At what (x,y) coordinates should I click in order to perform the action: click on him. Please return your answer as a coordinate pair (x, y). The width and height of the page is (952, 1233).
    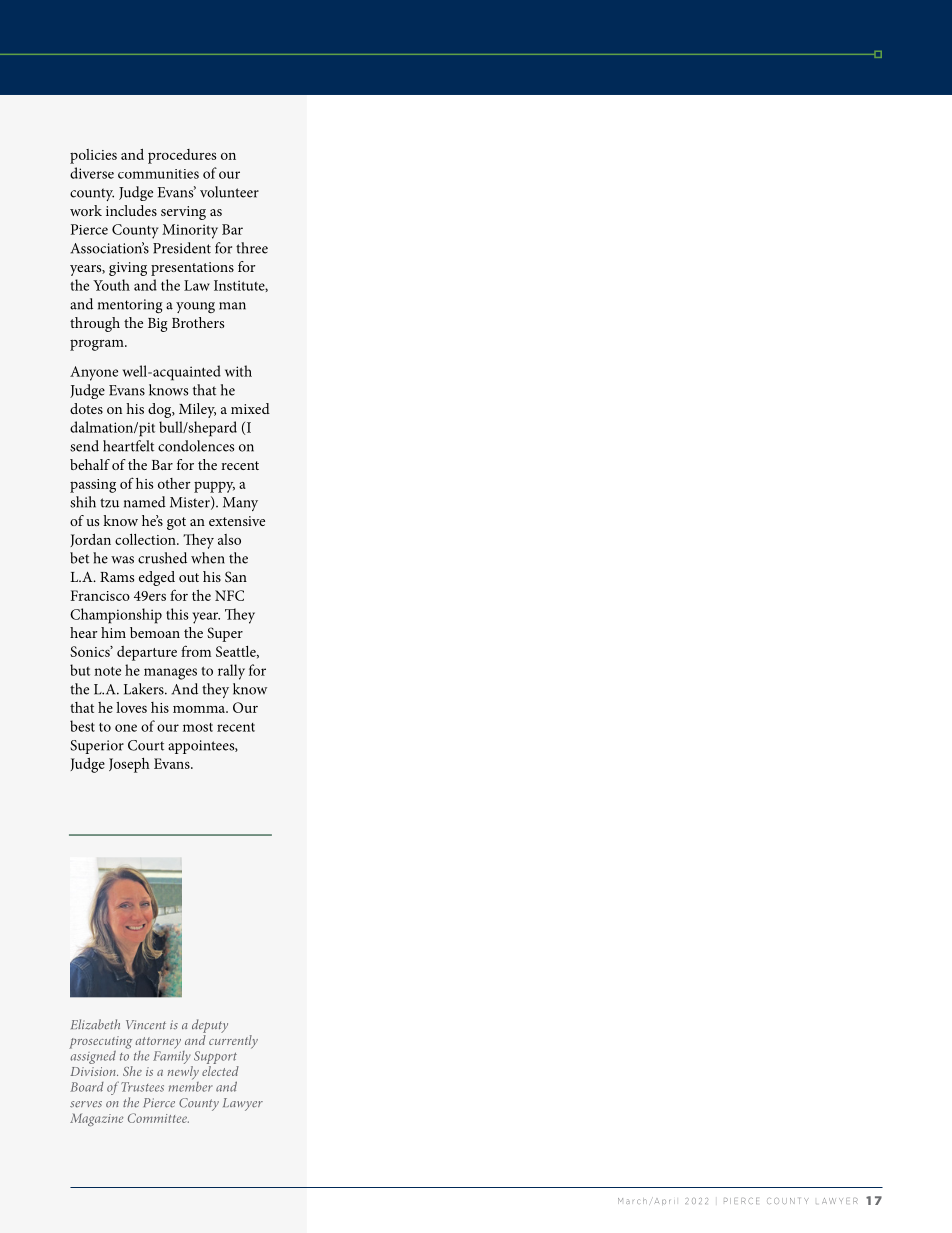
    Looking at the image, I should click on (113, 632).
